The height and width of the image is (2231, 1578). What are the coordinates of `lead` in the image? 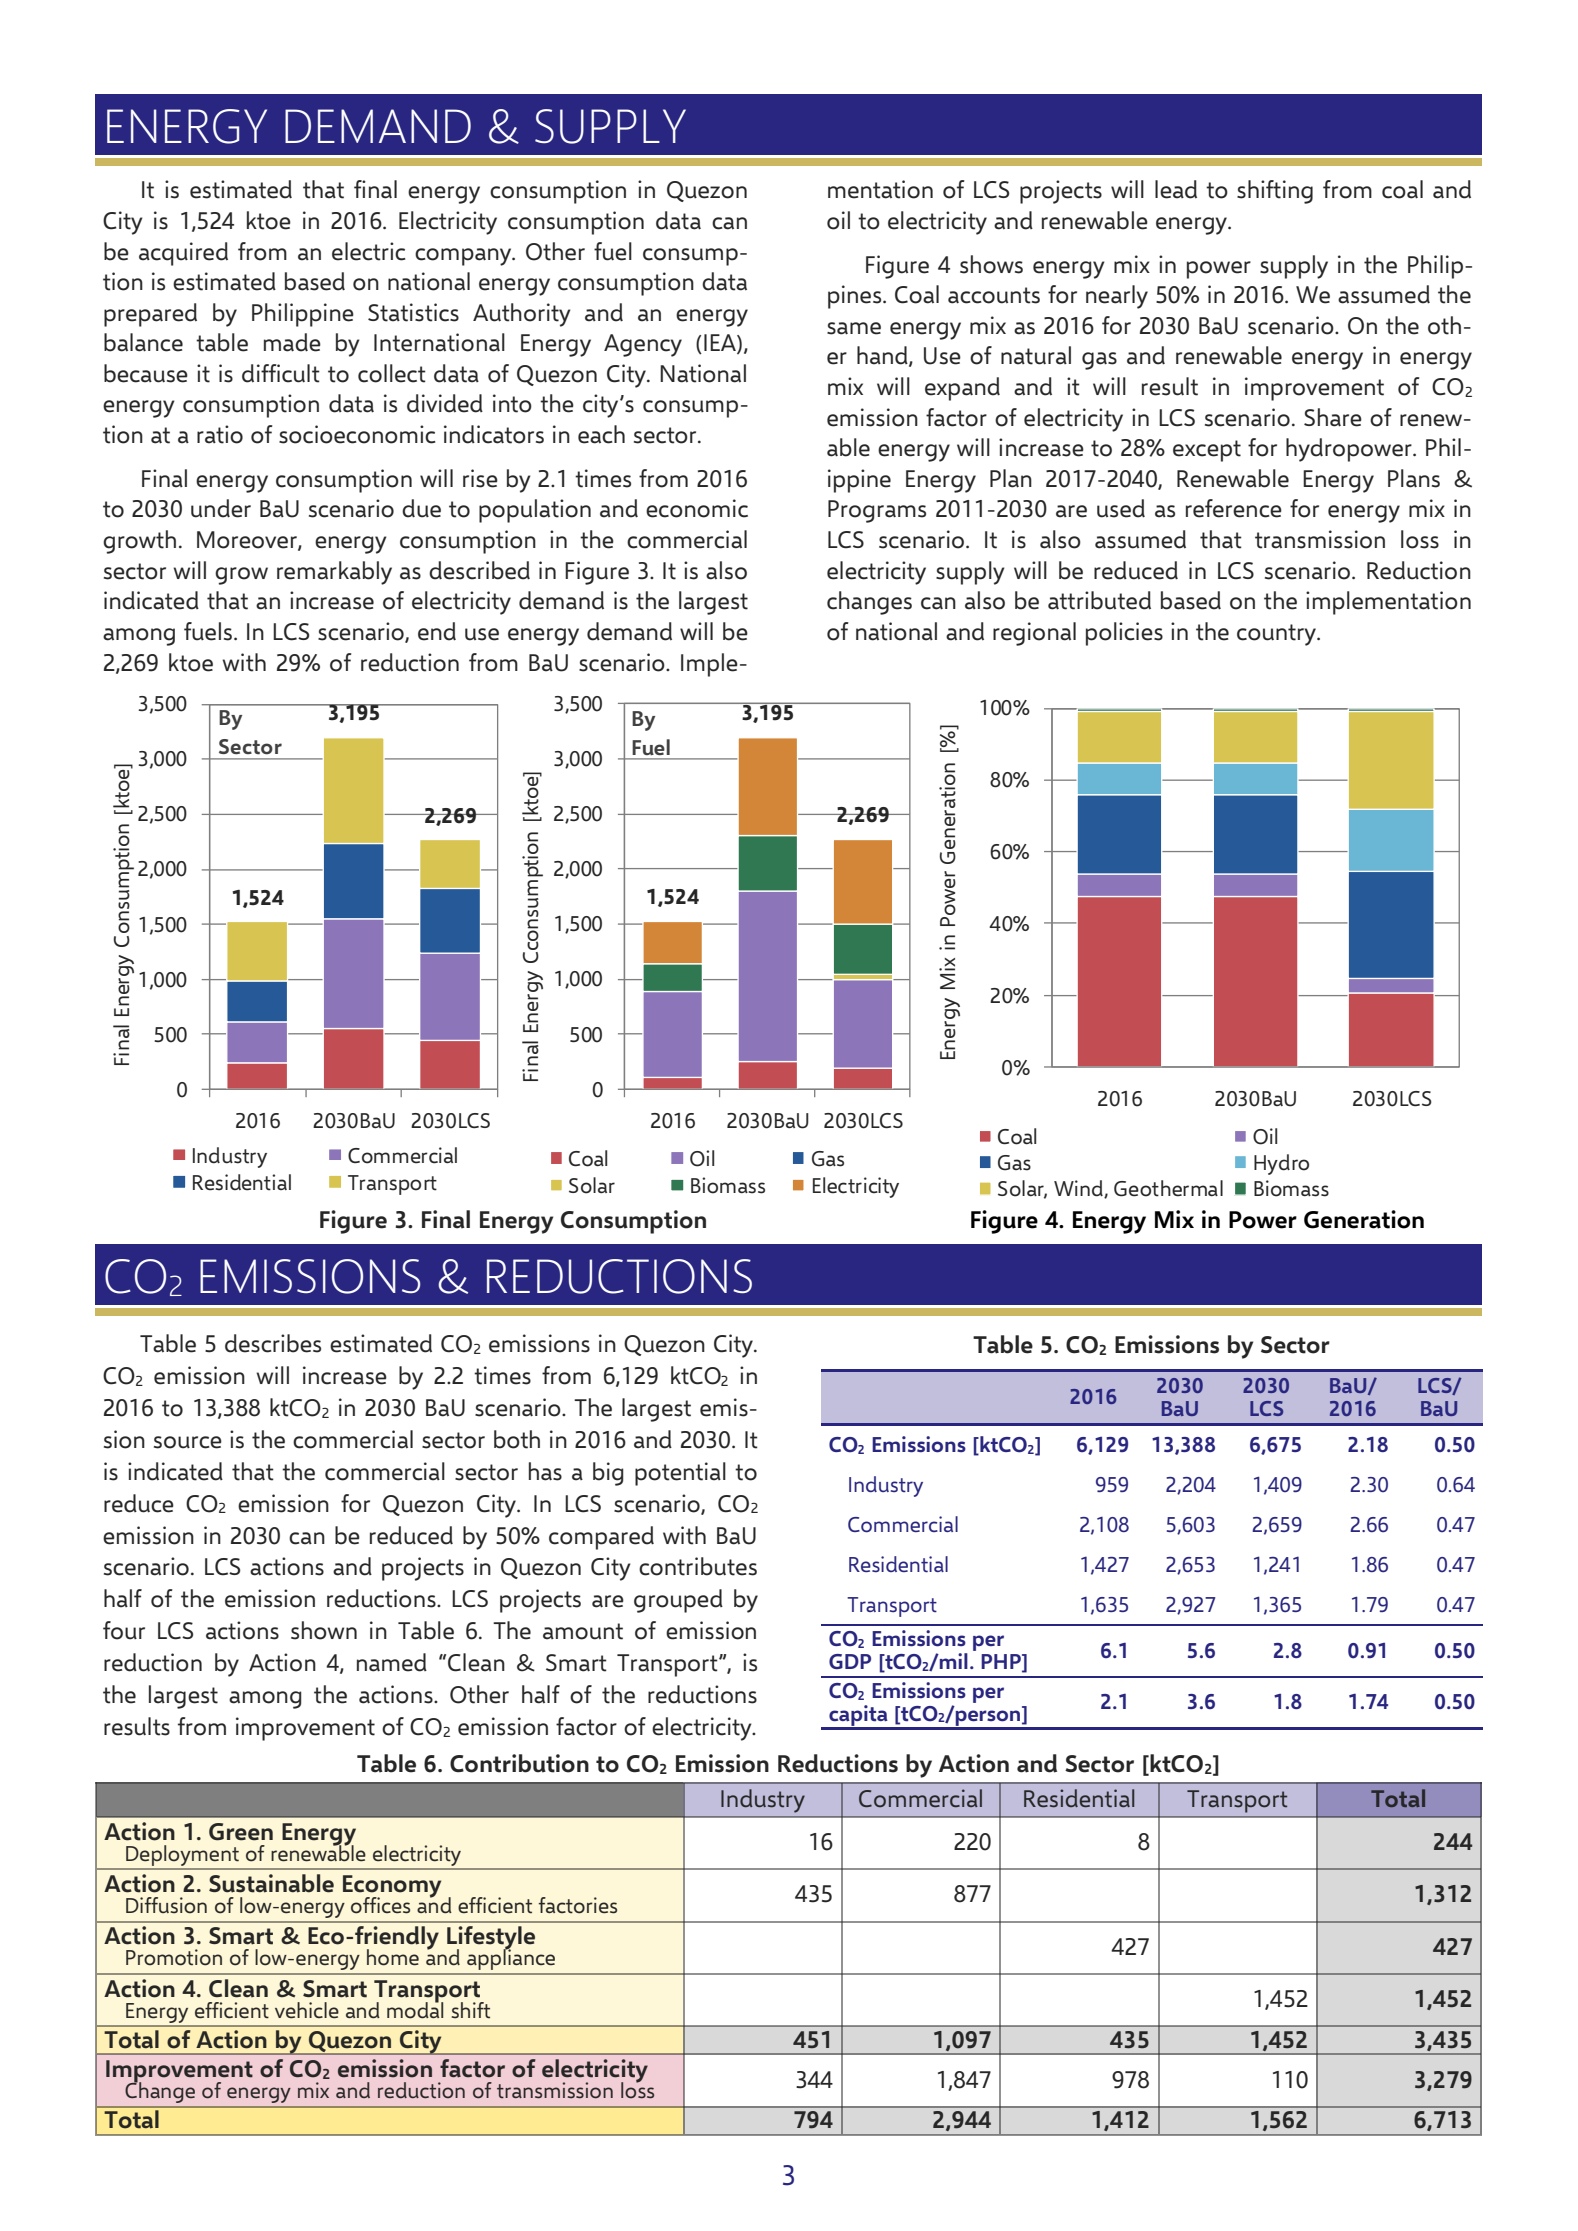 It's located at (1176, 189).
